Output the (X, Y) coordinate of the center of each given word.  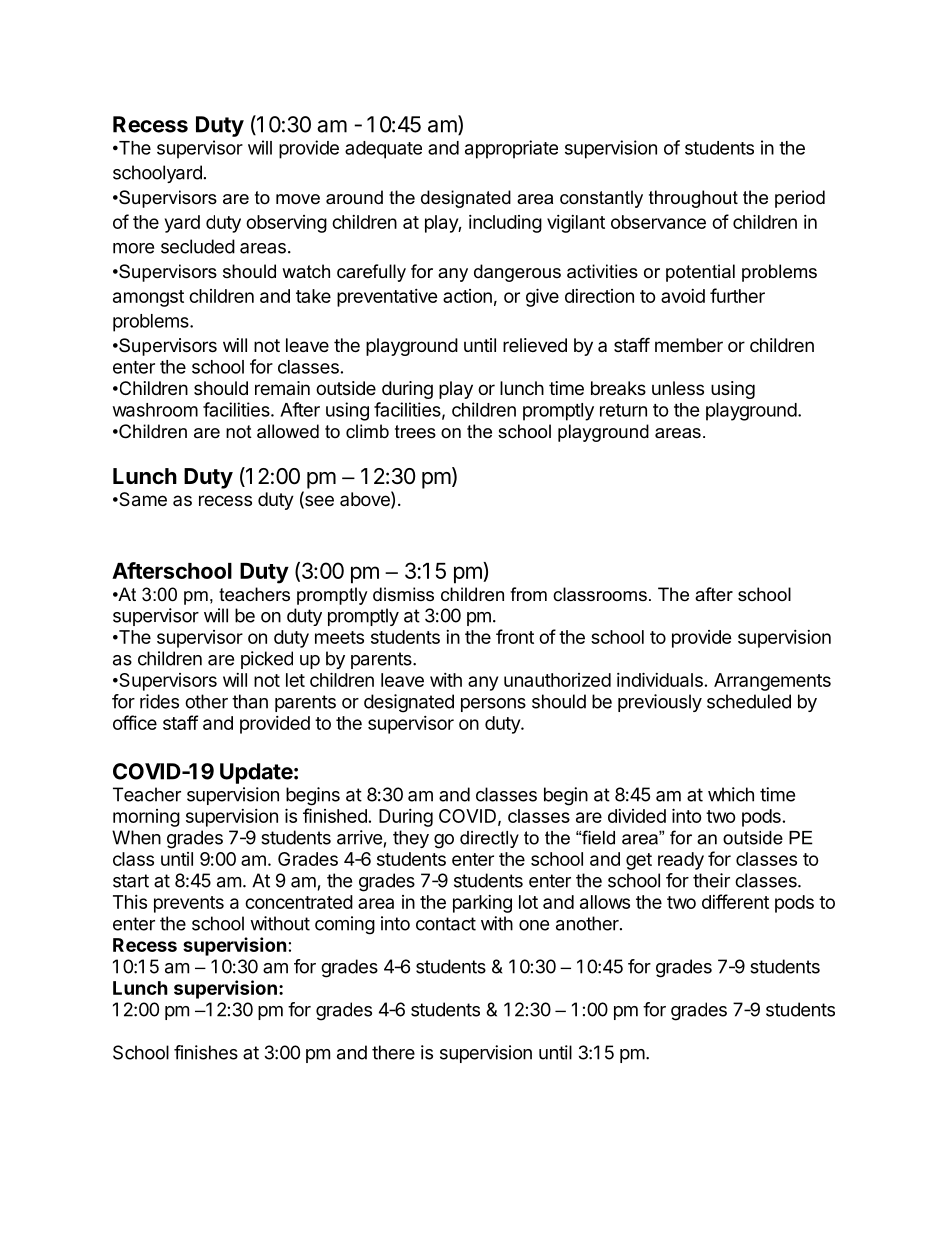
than (250, 701)
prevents (189, 904)
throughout (693, 199)
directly (489, 839)
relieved (535, 345)
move (298, 199)
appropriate (511, 149)
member (689, 345)
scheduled (749, 701)
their (711, 880)
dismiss (403, 594)
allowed (288, 431)
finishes (206, 1052)
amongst (148, 298)
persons (493, 705)
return (623, 410)
